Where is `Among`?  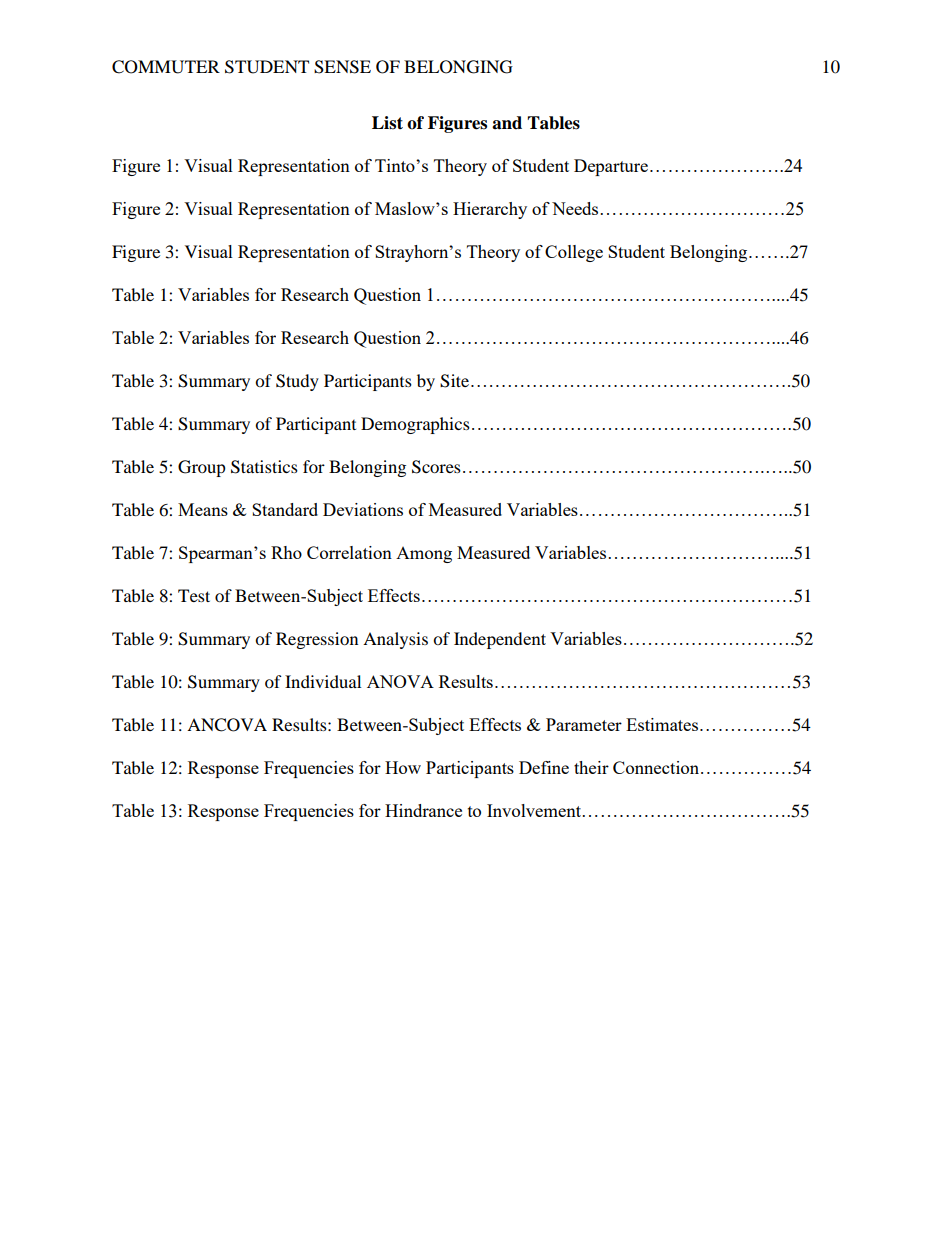
Among is located at coordinates (424, 555).
